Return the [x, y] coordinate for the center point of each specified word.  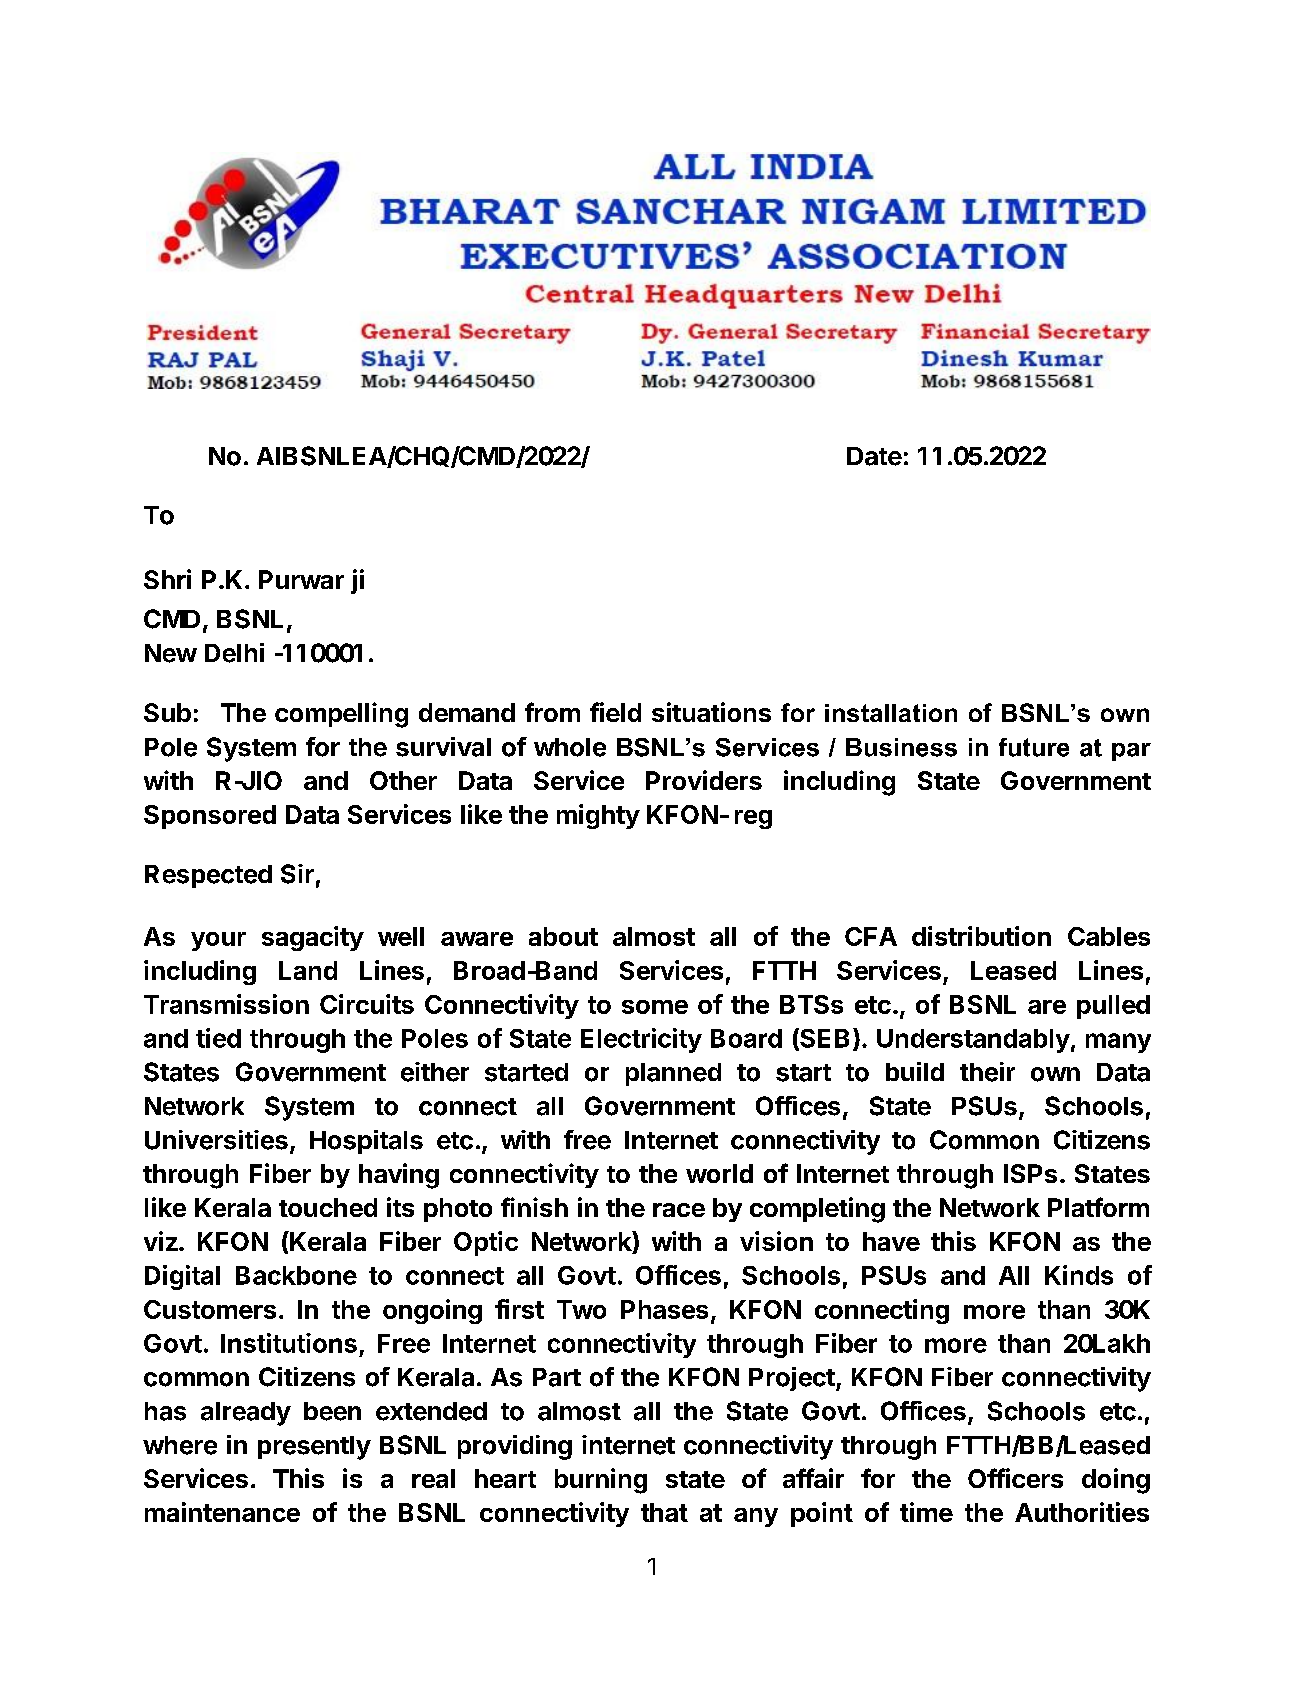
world [719, 1173]
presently [314, 1448]
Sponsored [210, 817]
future [1034, 747]
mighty [598, 816]
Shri [167, 579]
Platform [1098, 1207]
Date [874, 456]
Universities [216, 1140]
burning [601, 1481]
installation [891, 713]
